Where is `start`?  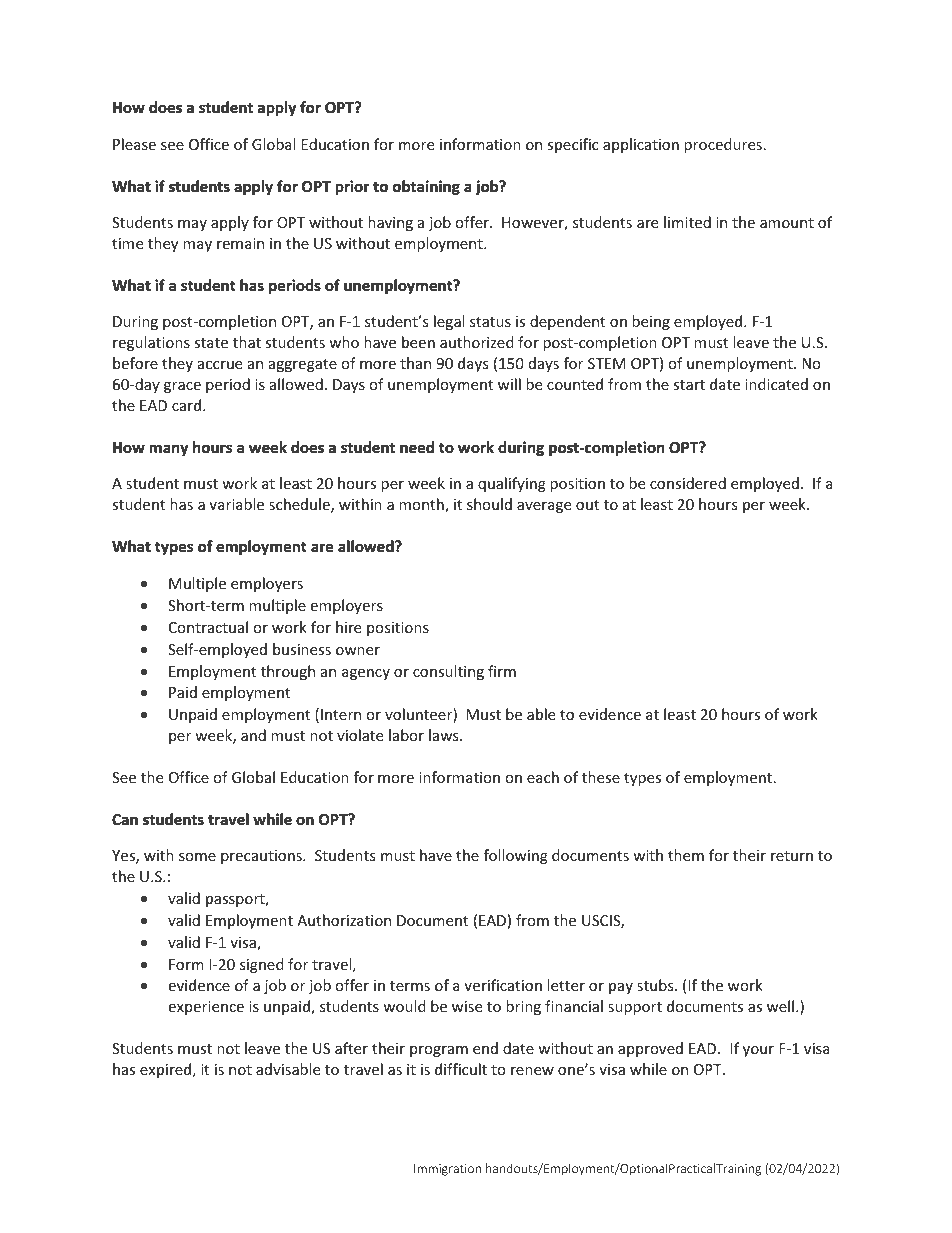
start is located at coordinates (689, 385).
